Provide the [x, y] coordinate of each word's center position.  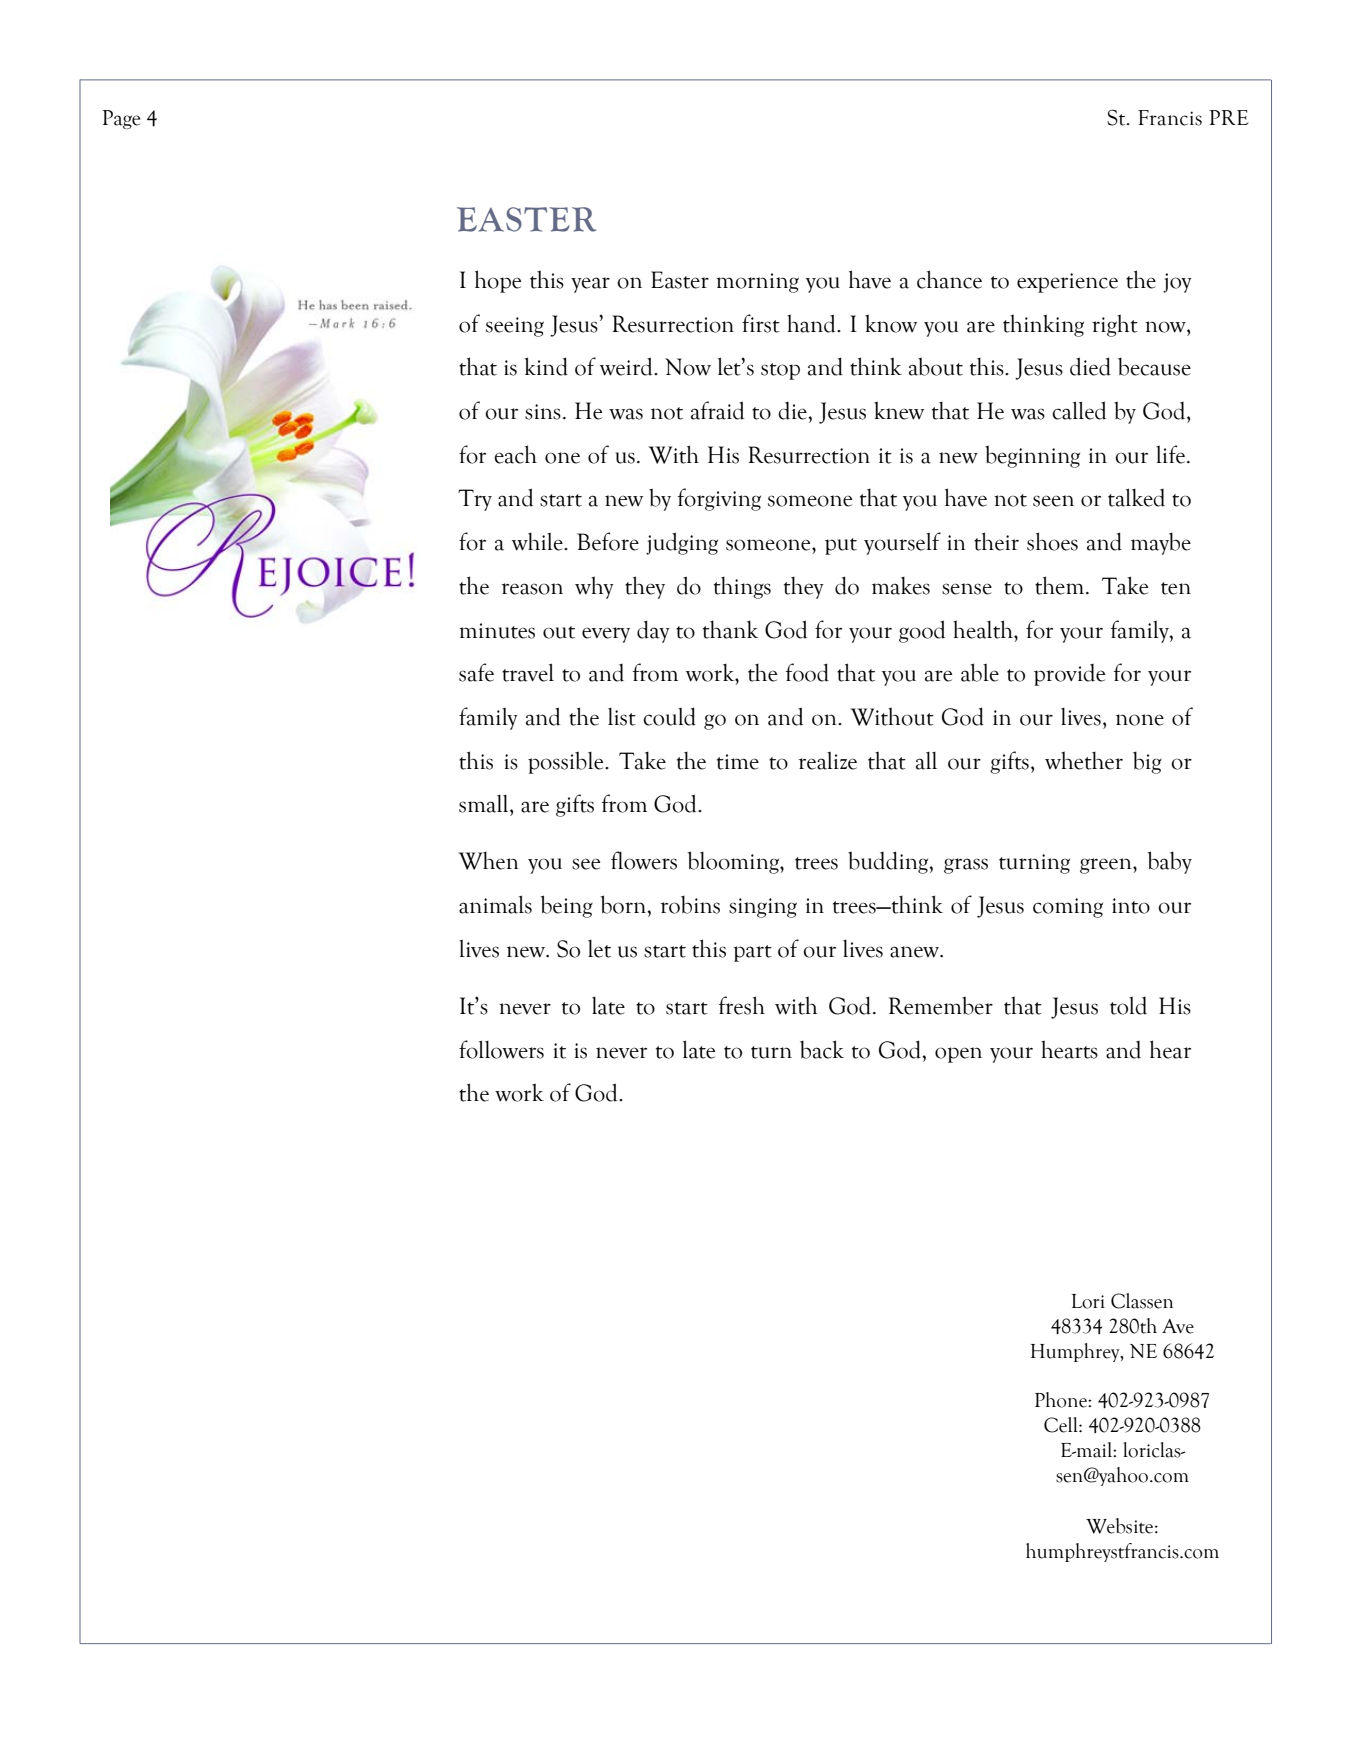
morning [757, 283]
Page [122, 119]
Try [475, 500]
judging [682, 543]
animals [495, 904]
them [1061, 585]
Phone [1062, 1400]
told [1128, 1006]
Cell [1062, 1425]
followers [501, 1049]
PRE [1229, 117]
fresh [742, 1005]
